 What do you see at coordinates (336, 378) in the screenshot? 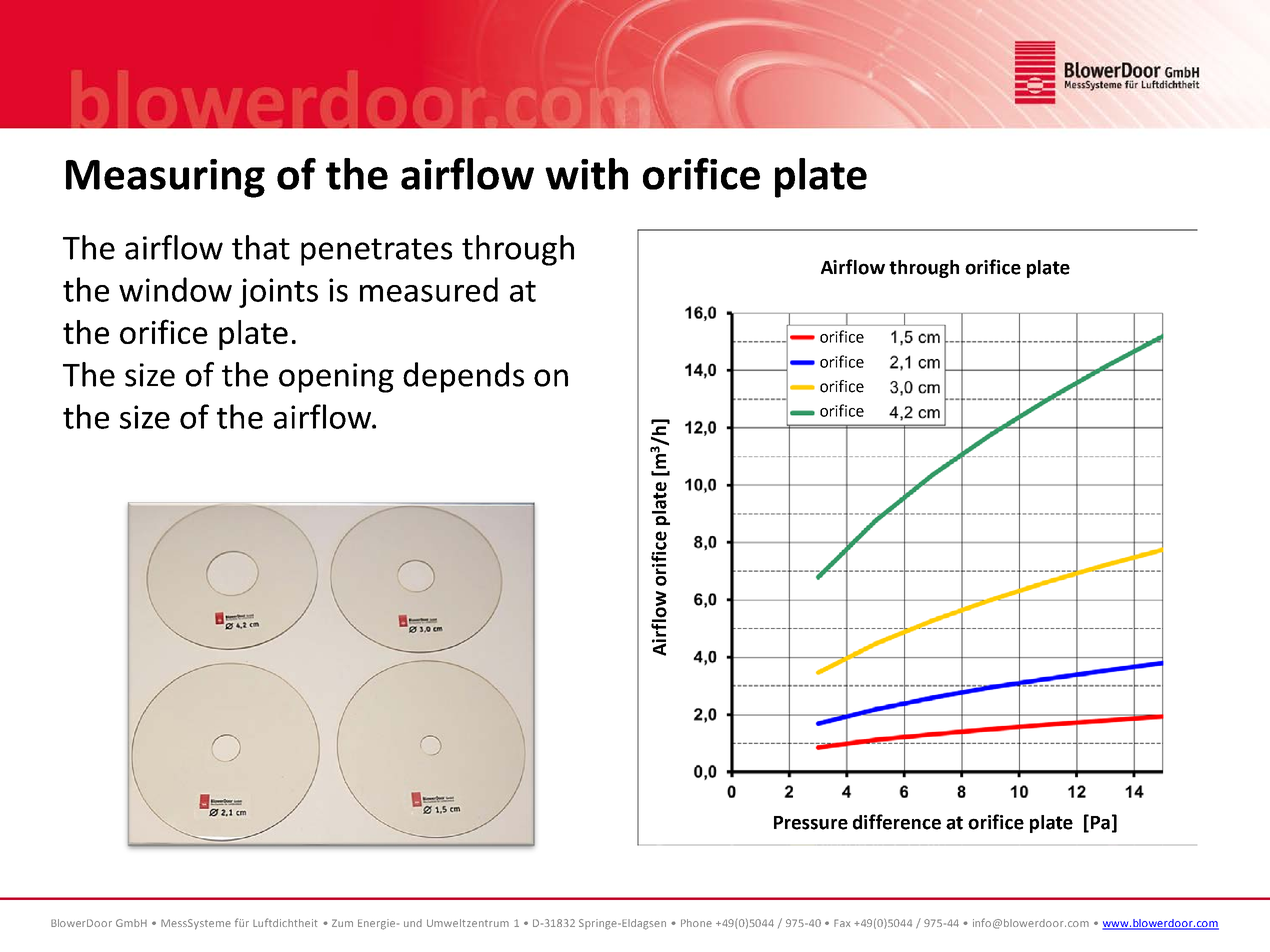
I see `opening` at bounding box center [336, 378].
